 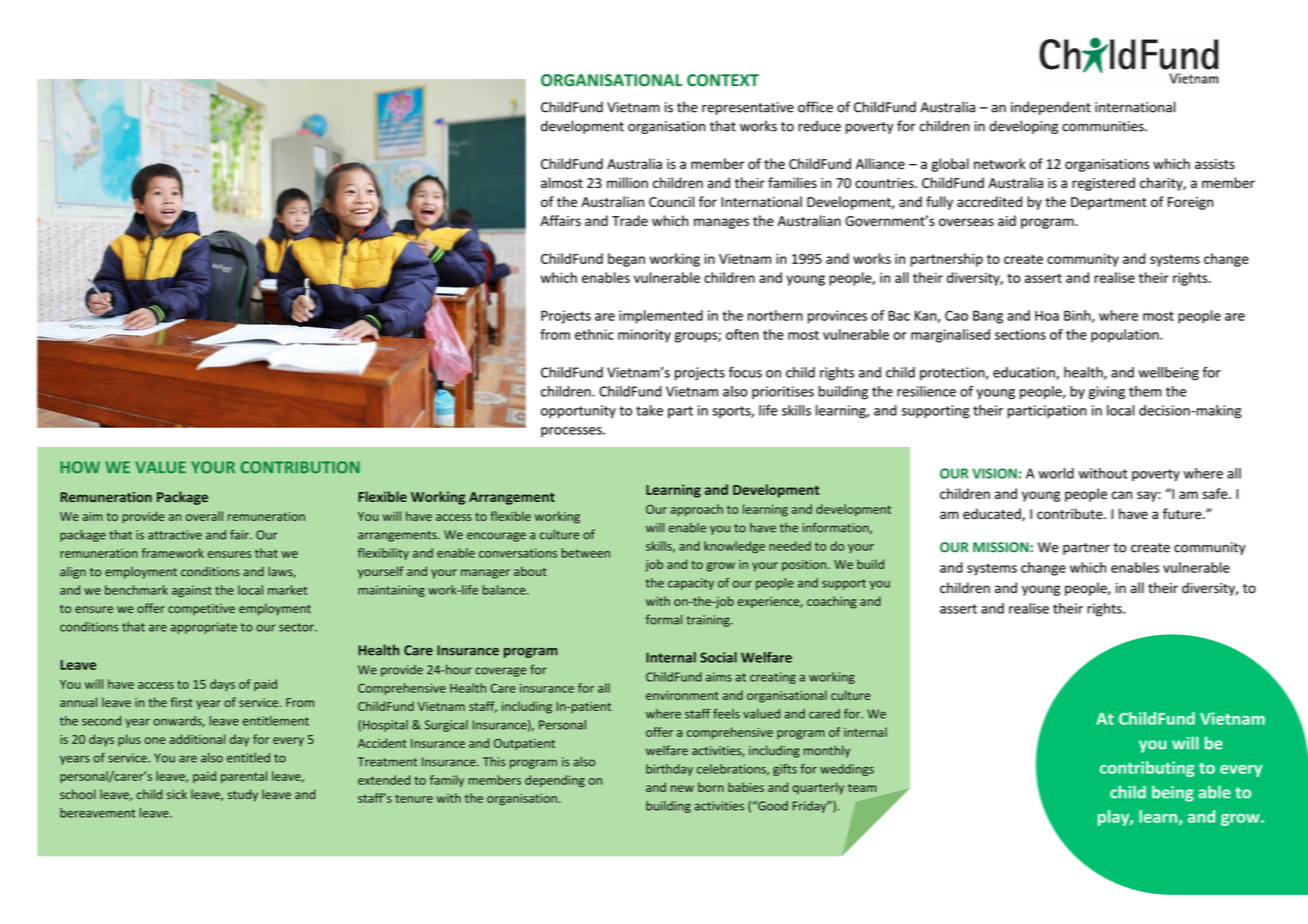 I want to click on competitive, so click(x=201, y=610).
